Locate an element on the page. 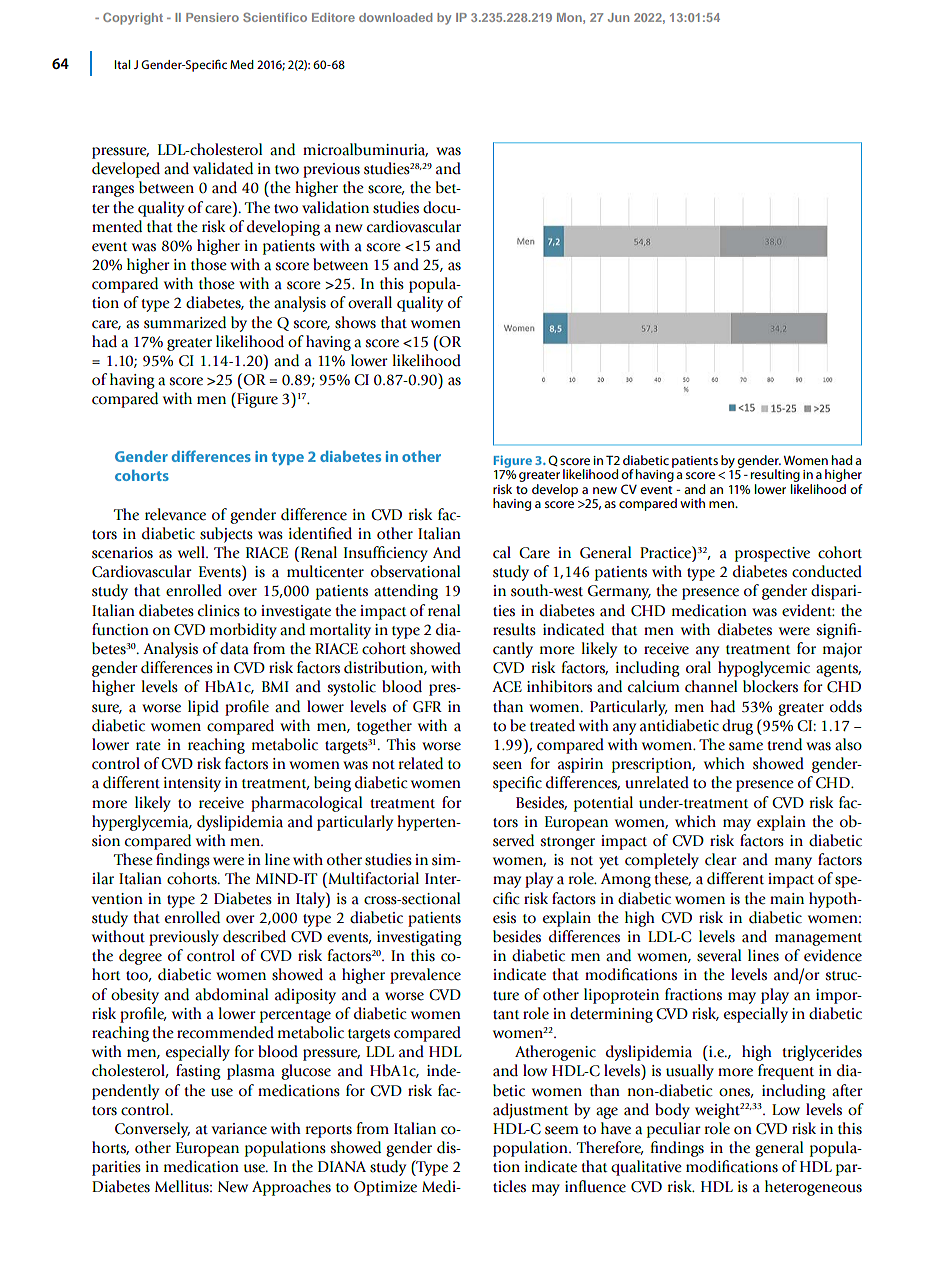 Image resolution: width=952 pixels, height=1271 pixels. main is located at coordinates (787, 899).
